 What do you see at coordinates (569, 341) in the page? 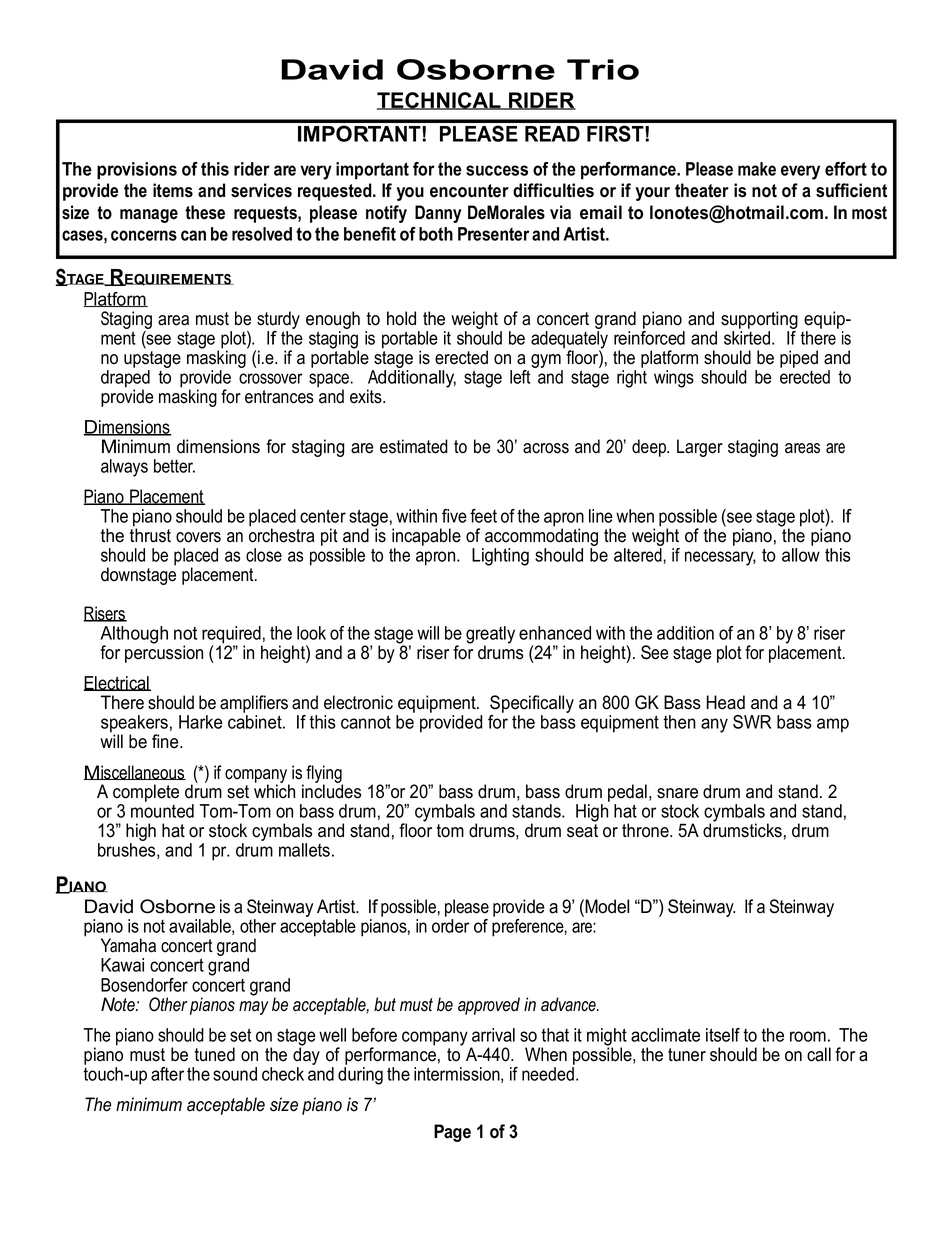
I see `adequately` at bounding box center [569, 341].
